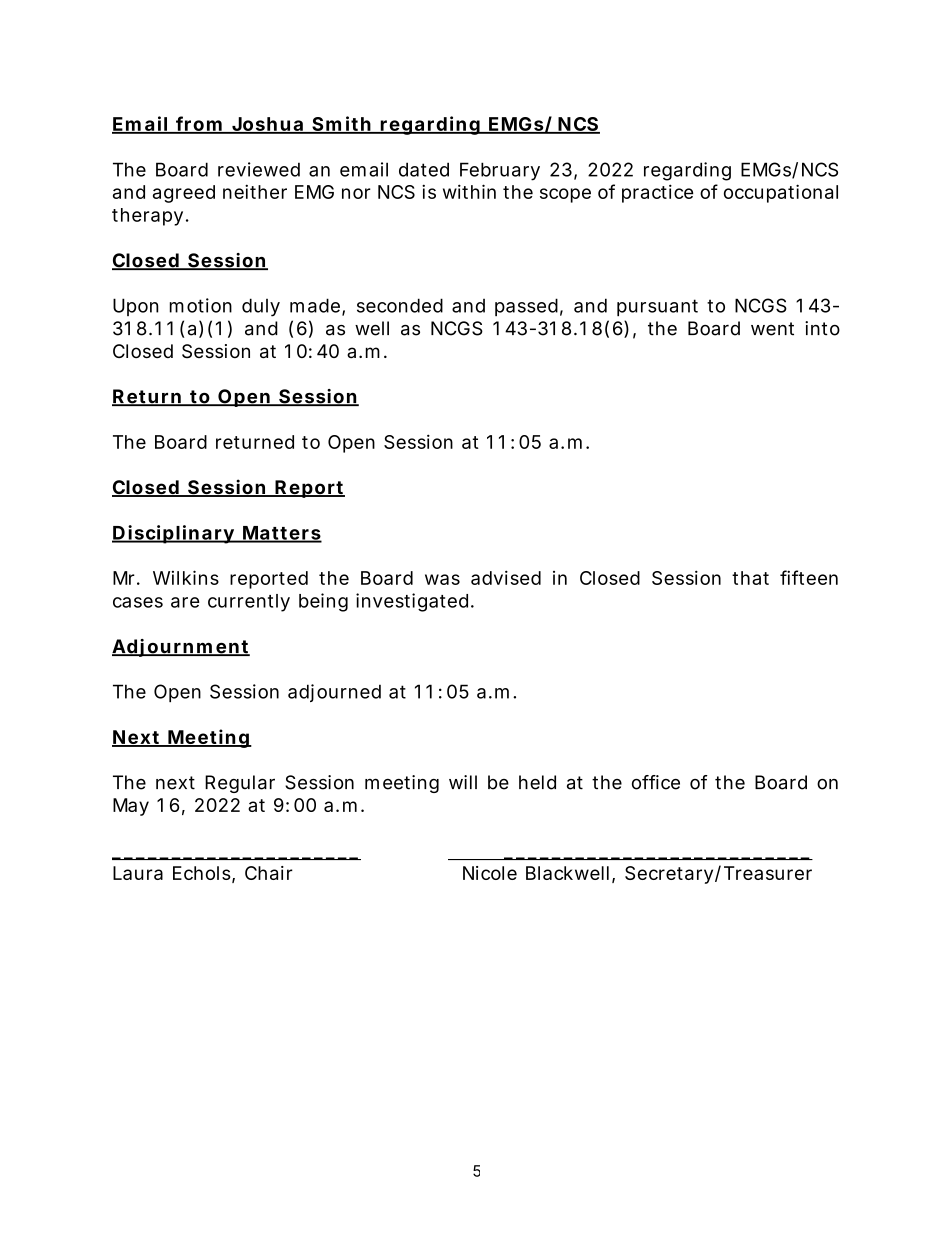  I want to click on that, so click(750, 578).
